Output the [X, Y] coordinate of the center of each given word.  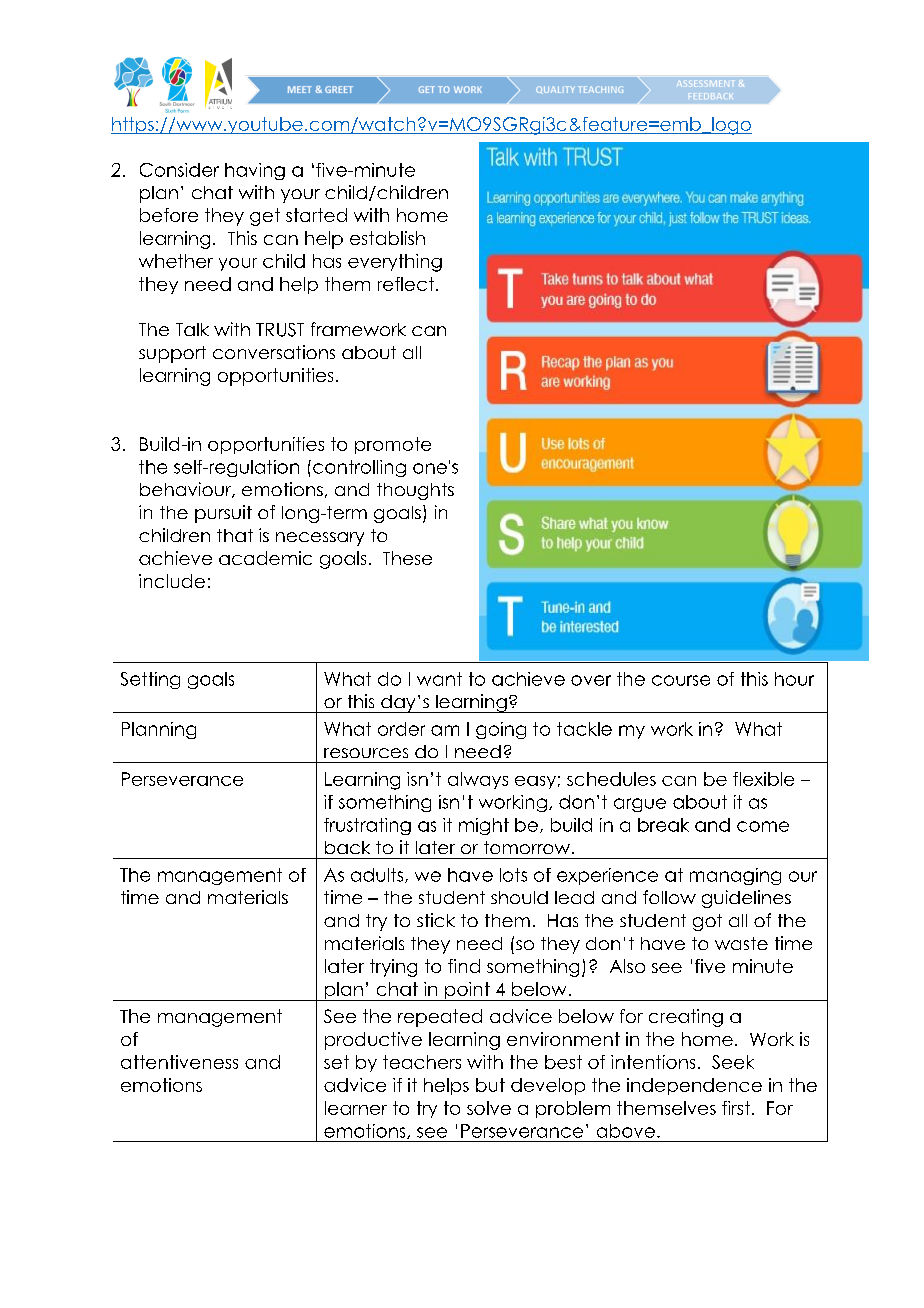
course [681, 680]
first [736, 1108]
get [265, 217]
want [439, 679]
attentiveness [179, 1062]
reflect [406, 284]
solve [489, 1108]
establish [387, 238]
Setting [150, 680]
